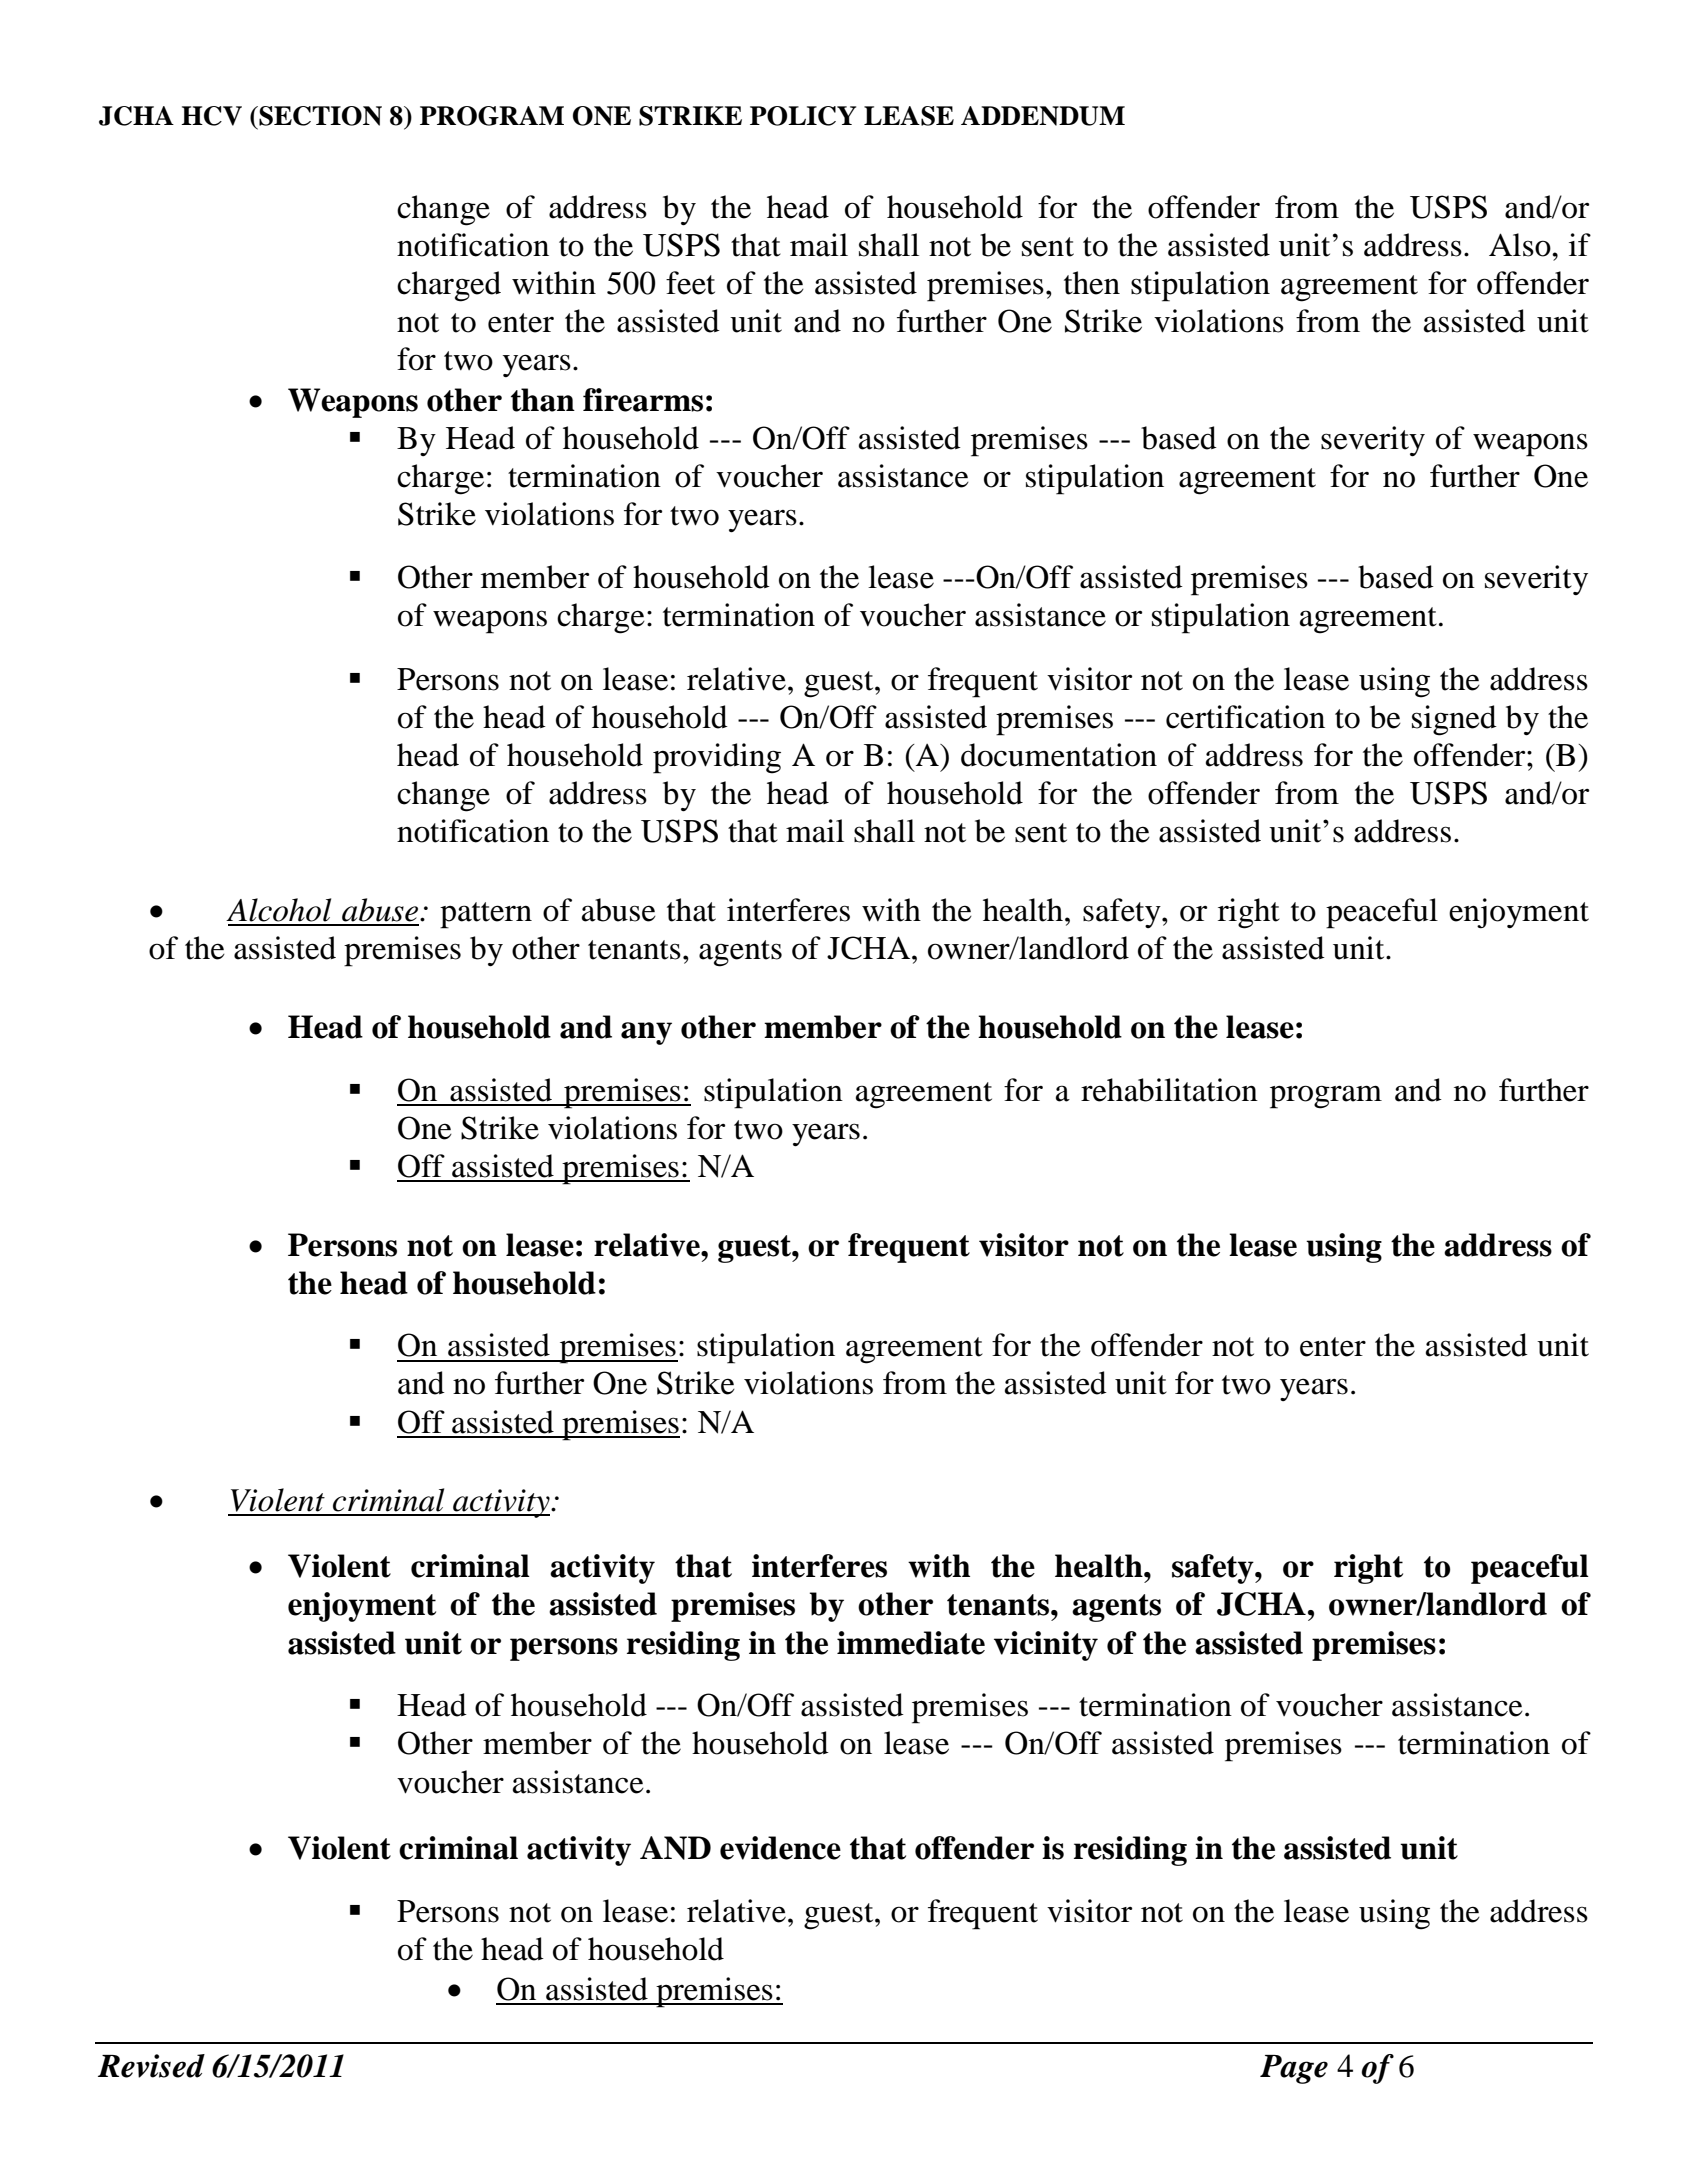 This page has width=1688, height=2184. I want to click on vicinity, so click(1046, 1646).
